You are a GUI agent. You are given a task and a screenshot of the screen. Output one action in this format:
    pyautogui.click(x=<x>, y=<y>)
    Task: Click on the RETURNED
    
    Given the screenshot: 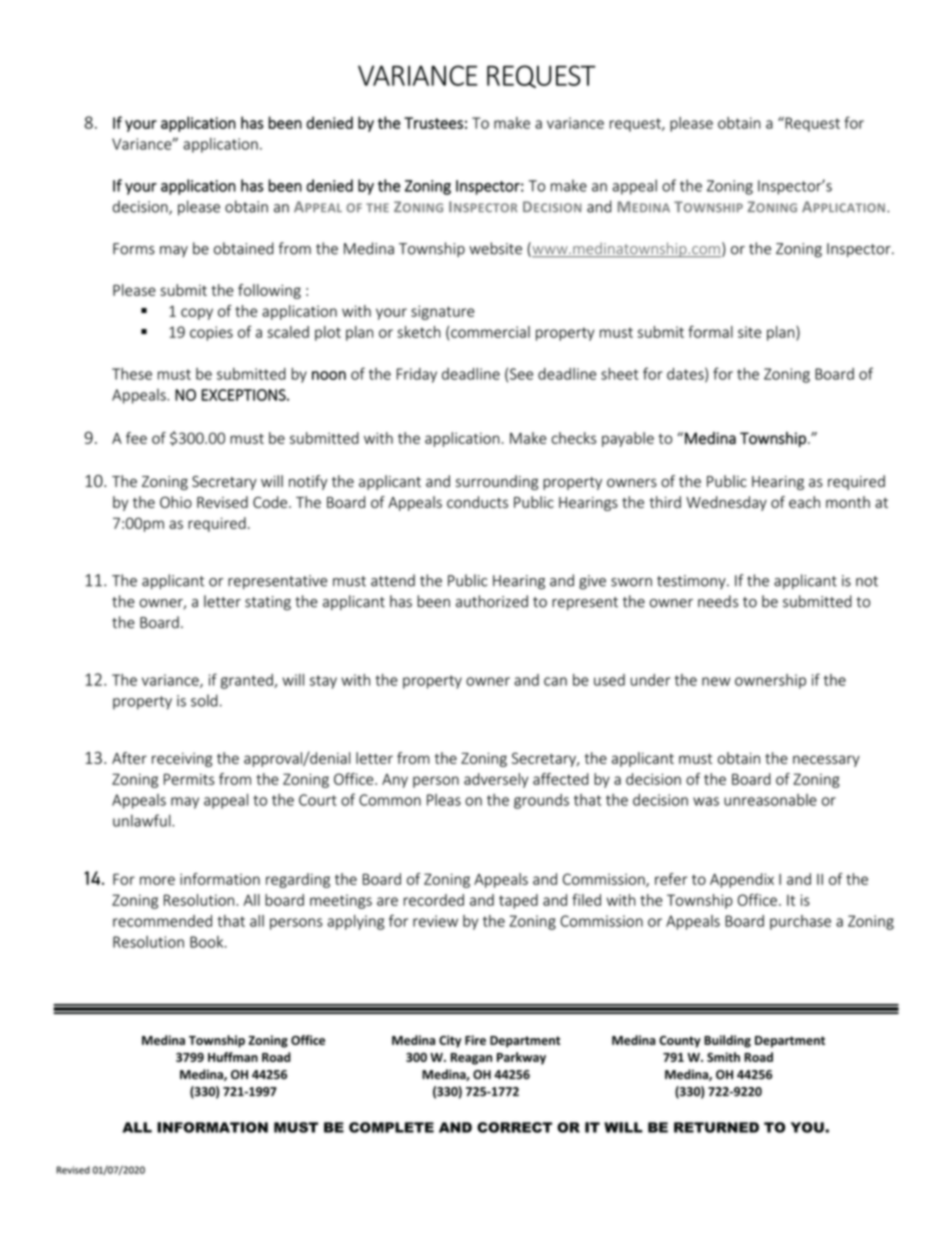 What is the action you would take?
    pyautogui.click(x=716, y=1127)
